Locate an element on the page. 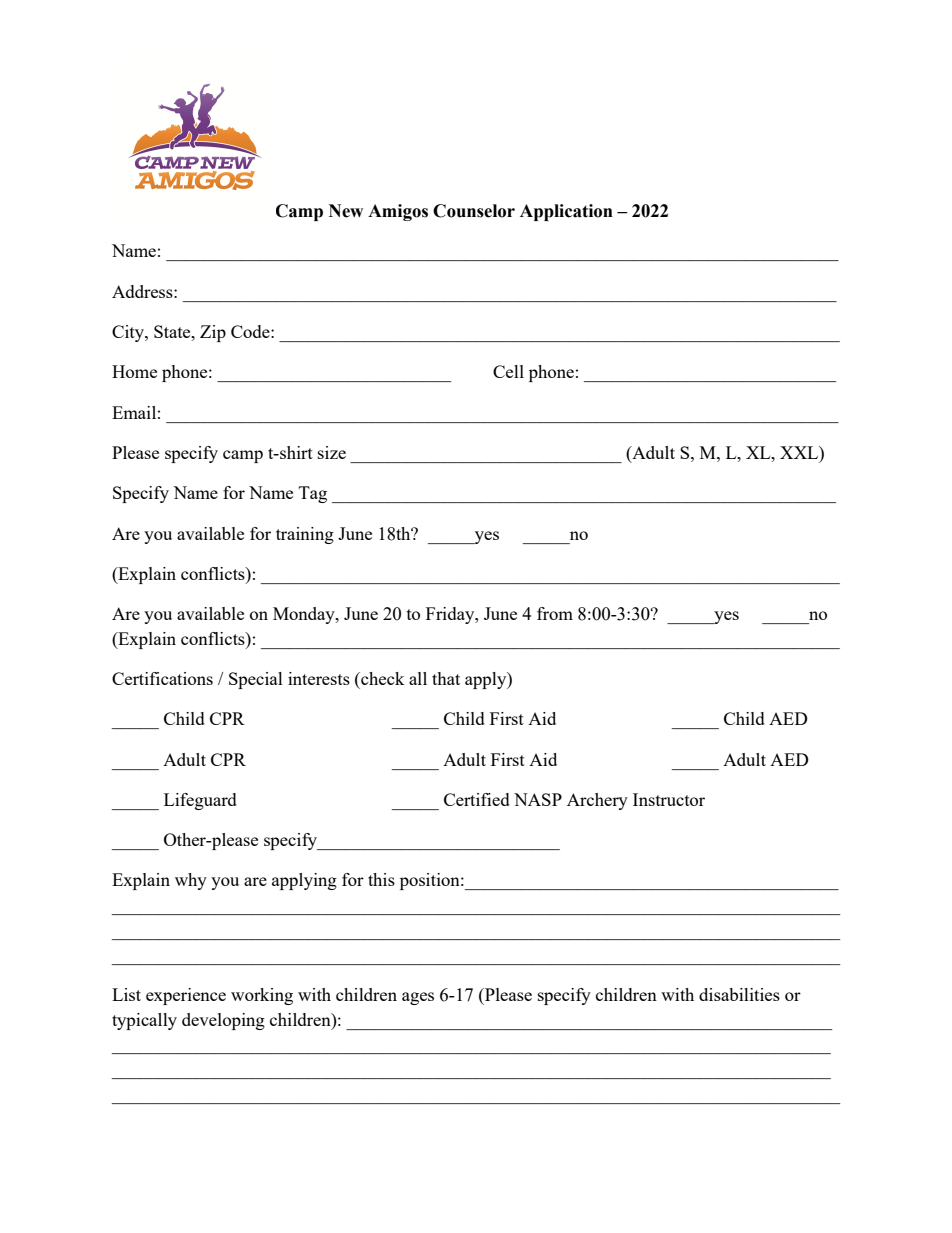 This document has height=1233, width=952. Application is located at coordinates (566, 212).
